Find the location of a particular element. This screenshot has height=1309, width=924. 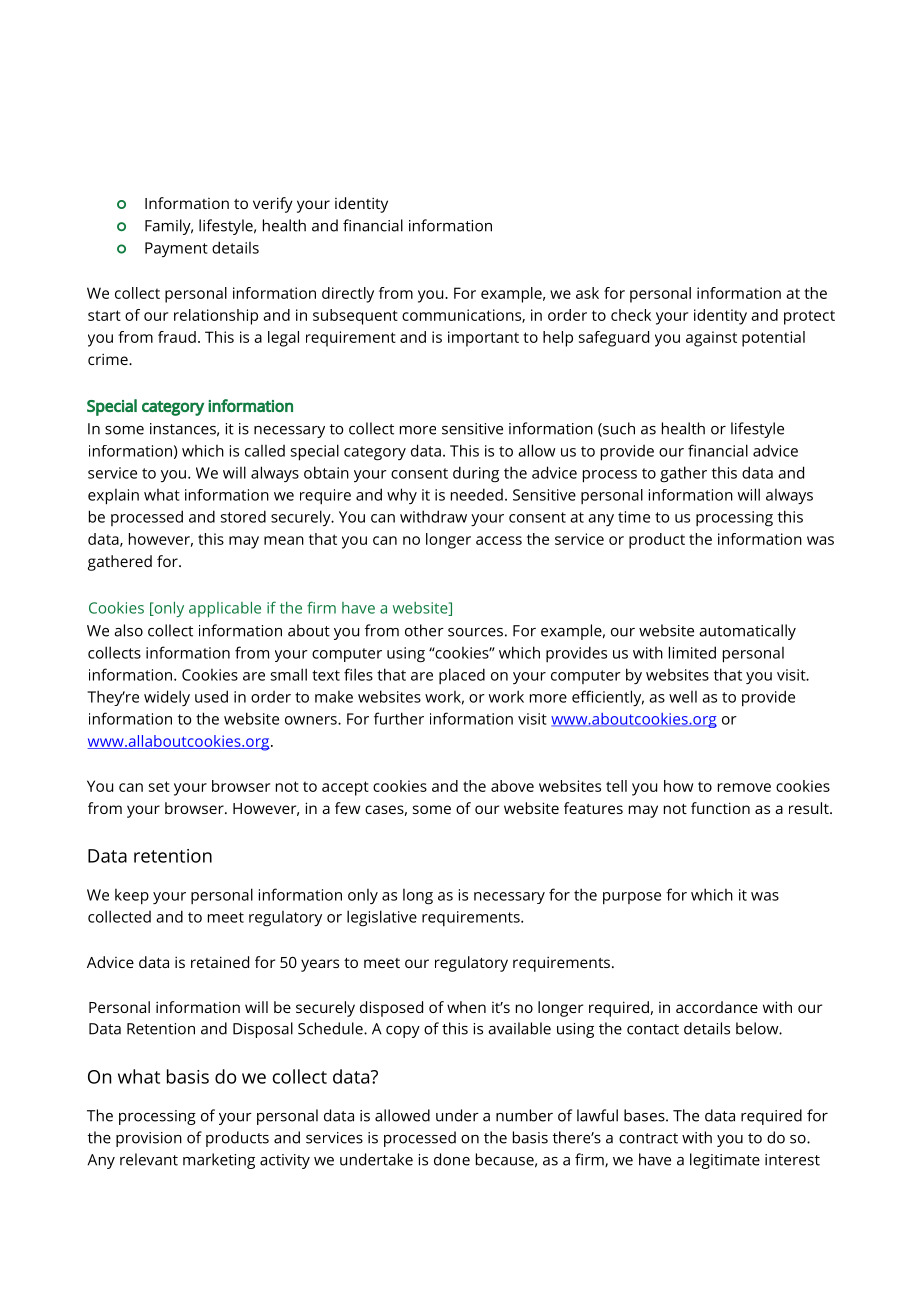

used is located at coordinates (211, 696).
